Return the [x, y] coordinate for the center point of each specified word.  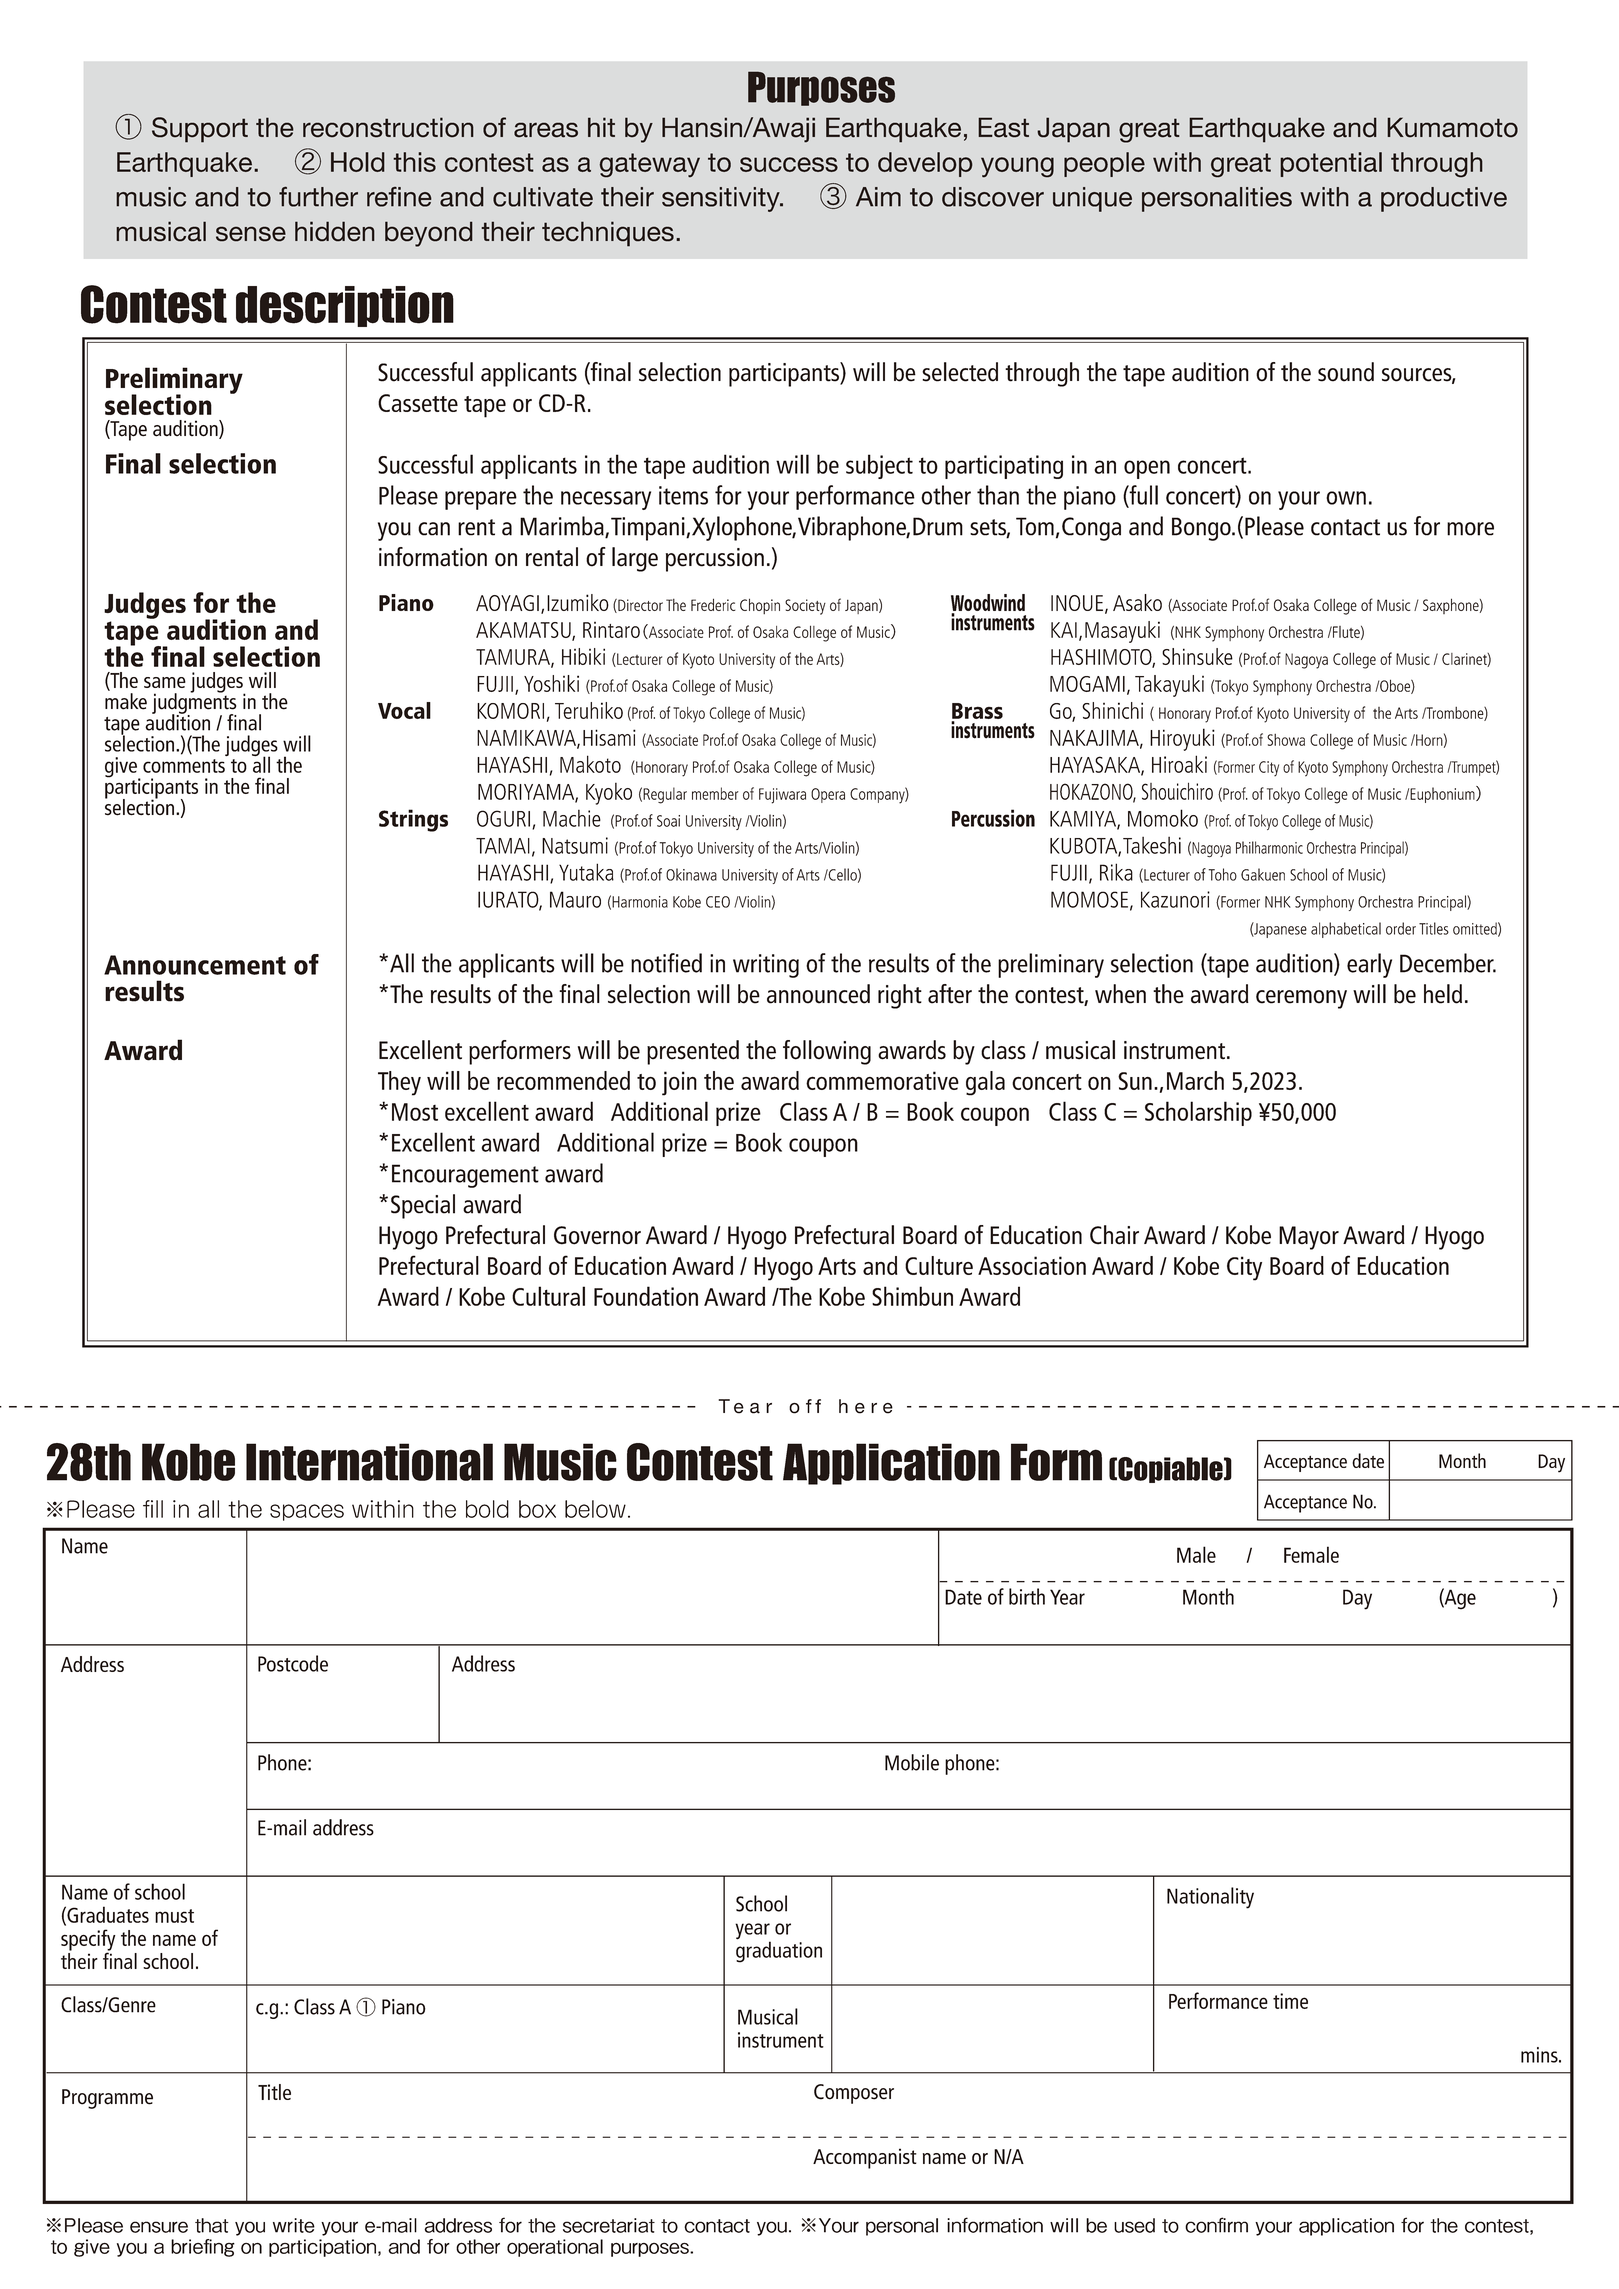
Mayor [1309, 1238]
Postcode [293, 1663]
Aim [878, 197]
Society [805, 607]
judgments [194, 703]
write [294, 2225]
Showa [1286, 740]
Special [423, 1206]
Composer [854, 2094]
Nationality [1210, 1898]
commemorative [882, 1080]
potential [1331, 164]
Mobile [912, 1762]
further [318, 196]
